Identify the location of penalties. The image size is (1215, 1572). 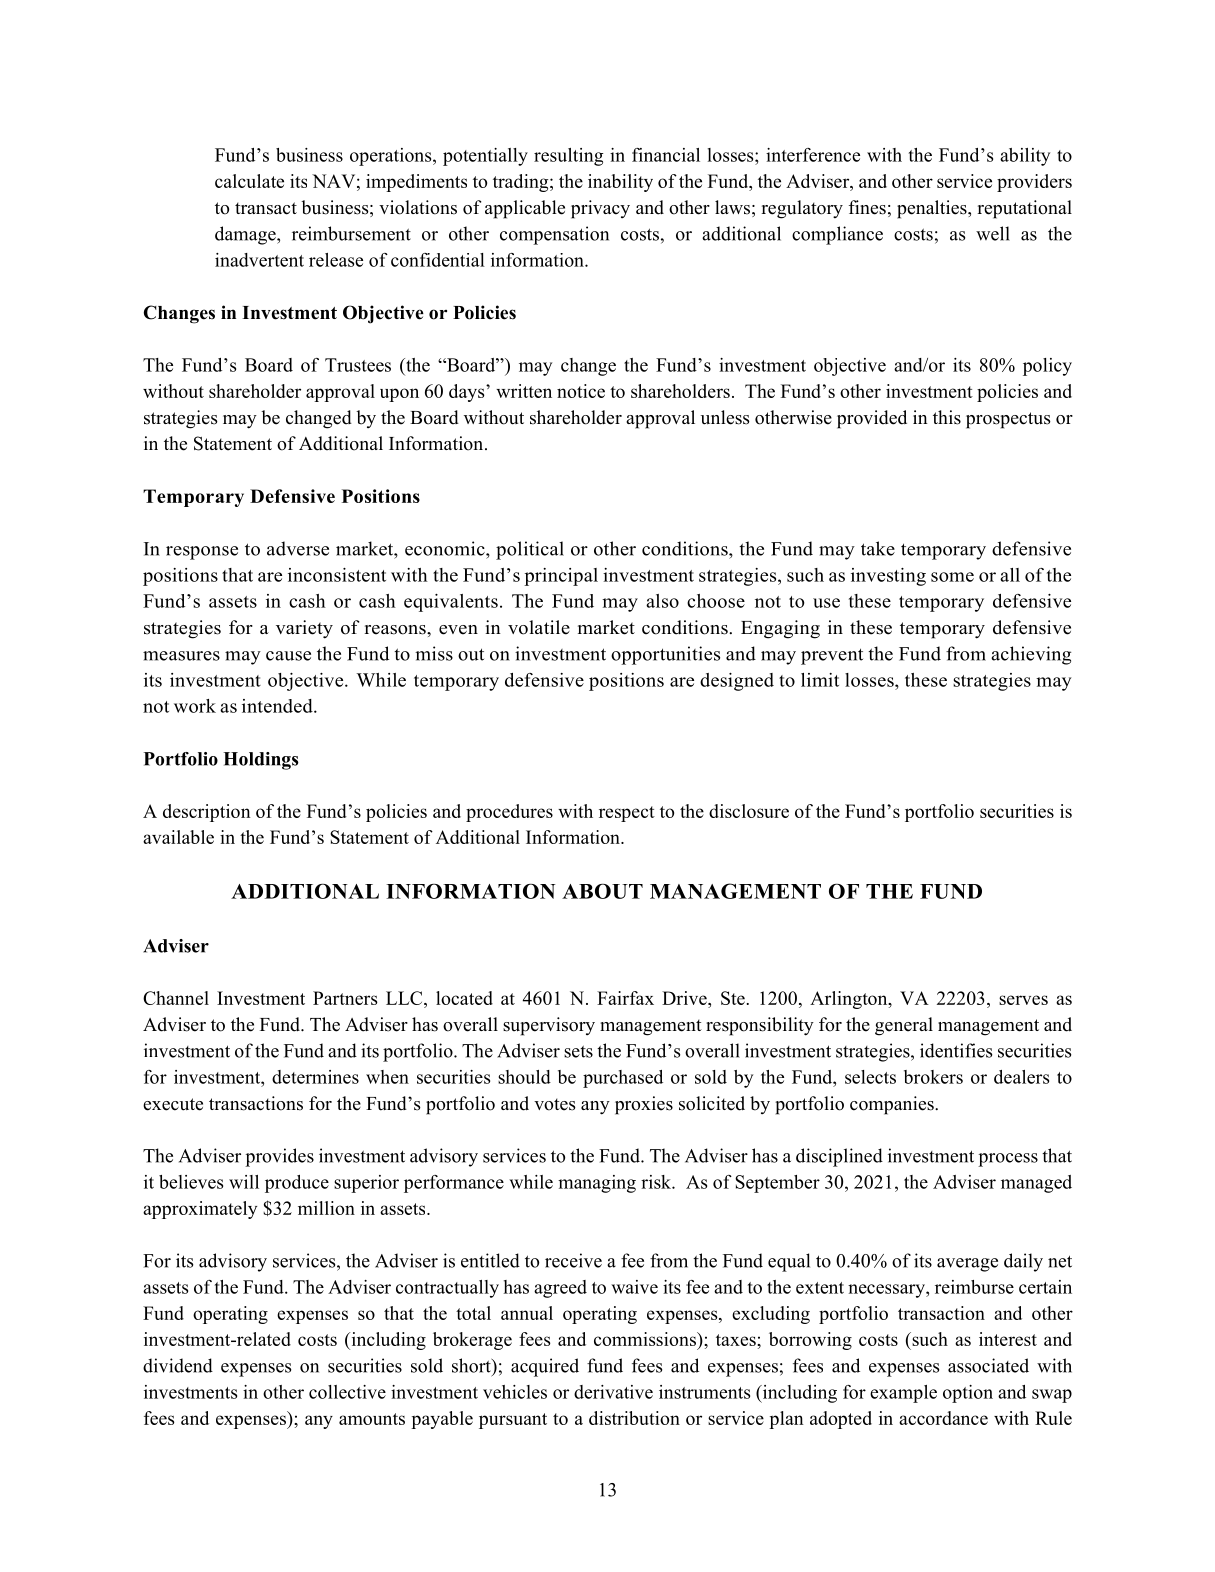
(933, 209).
